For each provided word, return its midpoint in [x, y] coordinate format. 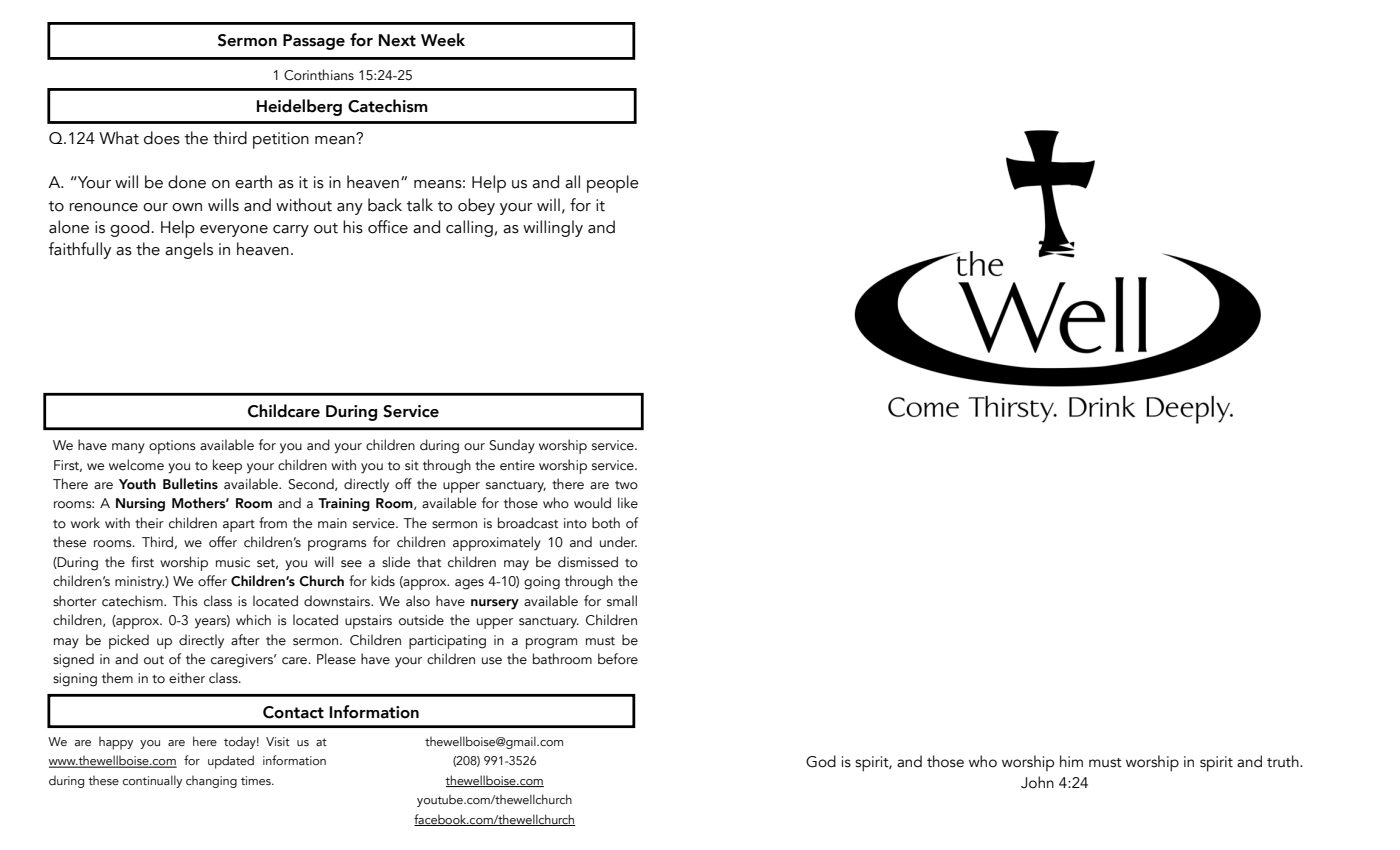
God [821, 761]
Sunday [512, 446]
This [185, 601]
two [626, 485]
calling [469, 228]
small [622, 601]
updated [231, 762]
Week [443, 40]
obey [476, 206]
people [613, 184]
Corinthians [319, 75]
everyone [234, 231]
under [618, 542]
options [172, 447]
